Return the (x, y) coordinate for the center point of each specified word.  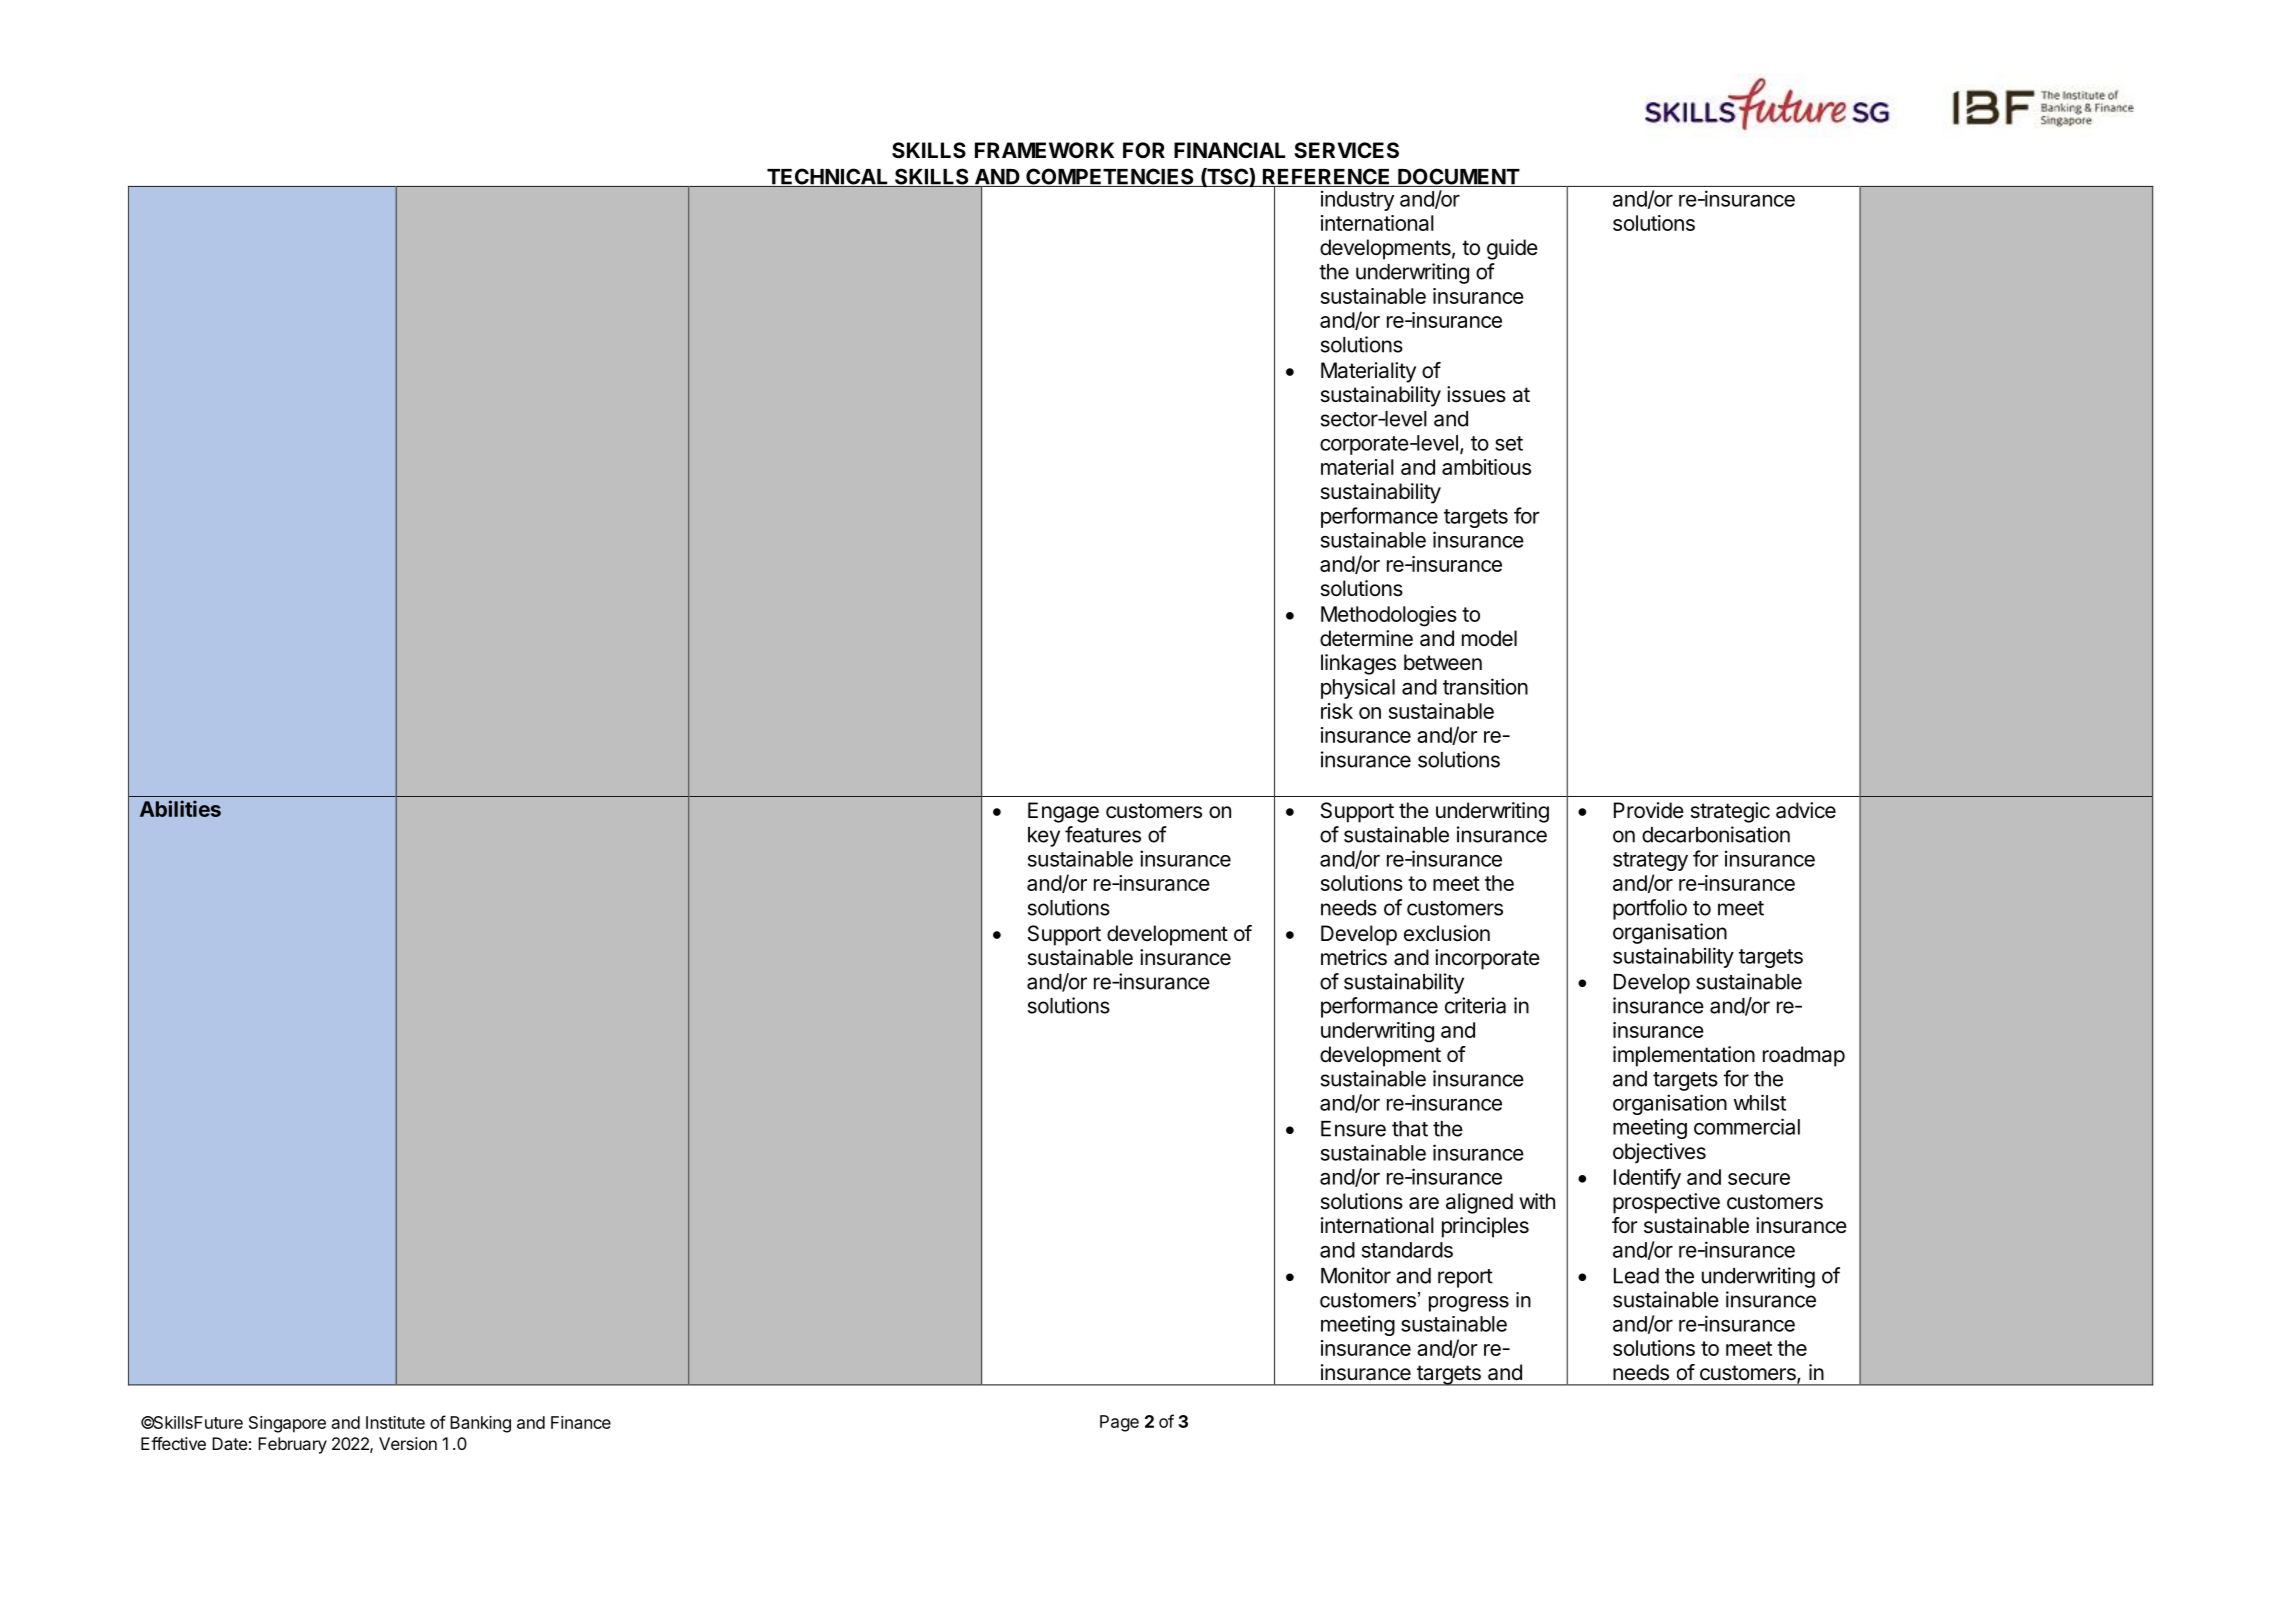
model (1489, 638)
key (1044, 837)
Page (1119, 1423)
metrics (1354, 957)
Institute (395, 1422)
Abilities (180, 808)
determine (1366, 638)
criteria (1475, 1005)
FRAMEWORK (1044, 150)
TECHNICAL (828, 178)
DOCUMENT (1458, 177)
